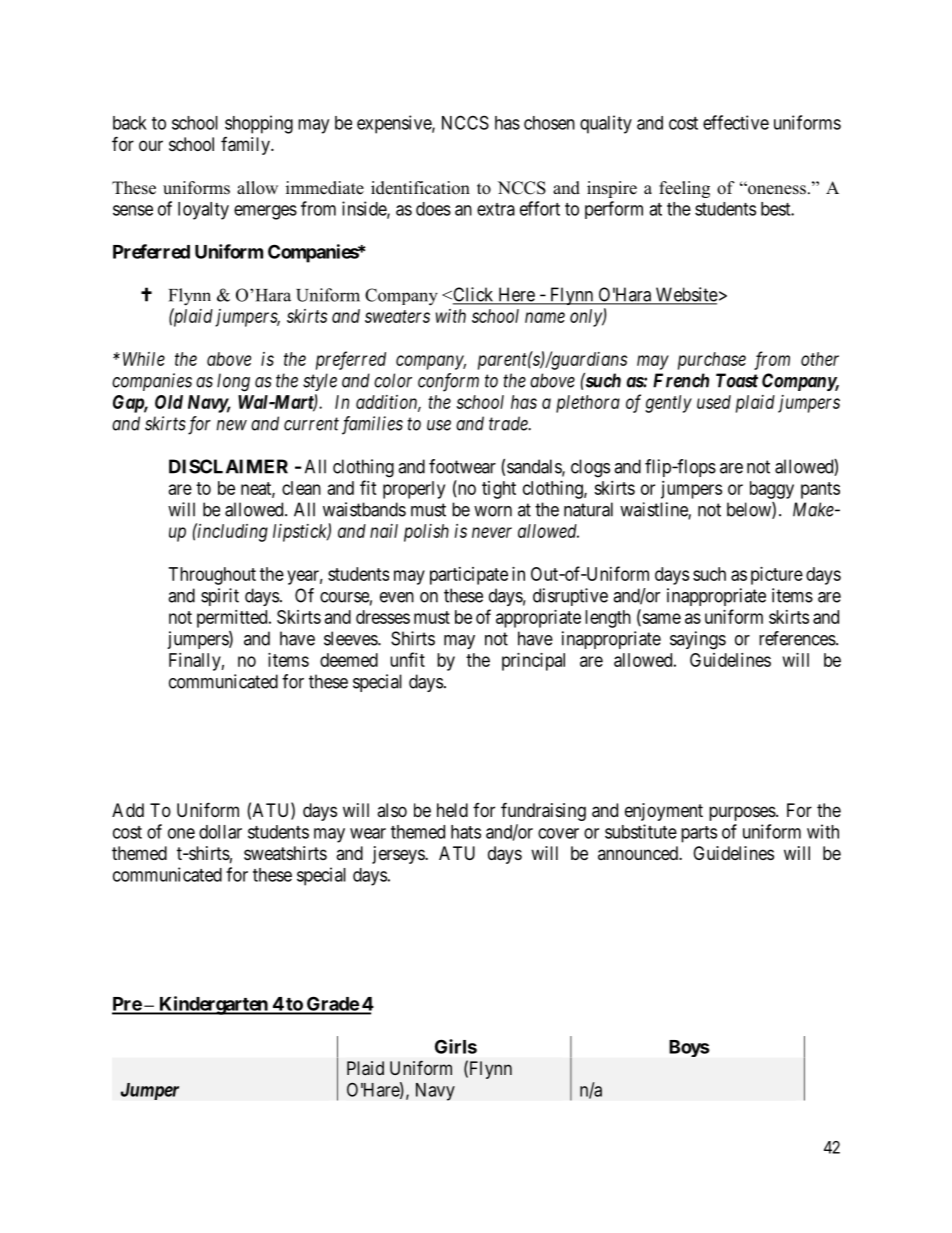 The height and width of the screenshot is (1233, 952). I want to click on new, so click(232, 425).
